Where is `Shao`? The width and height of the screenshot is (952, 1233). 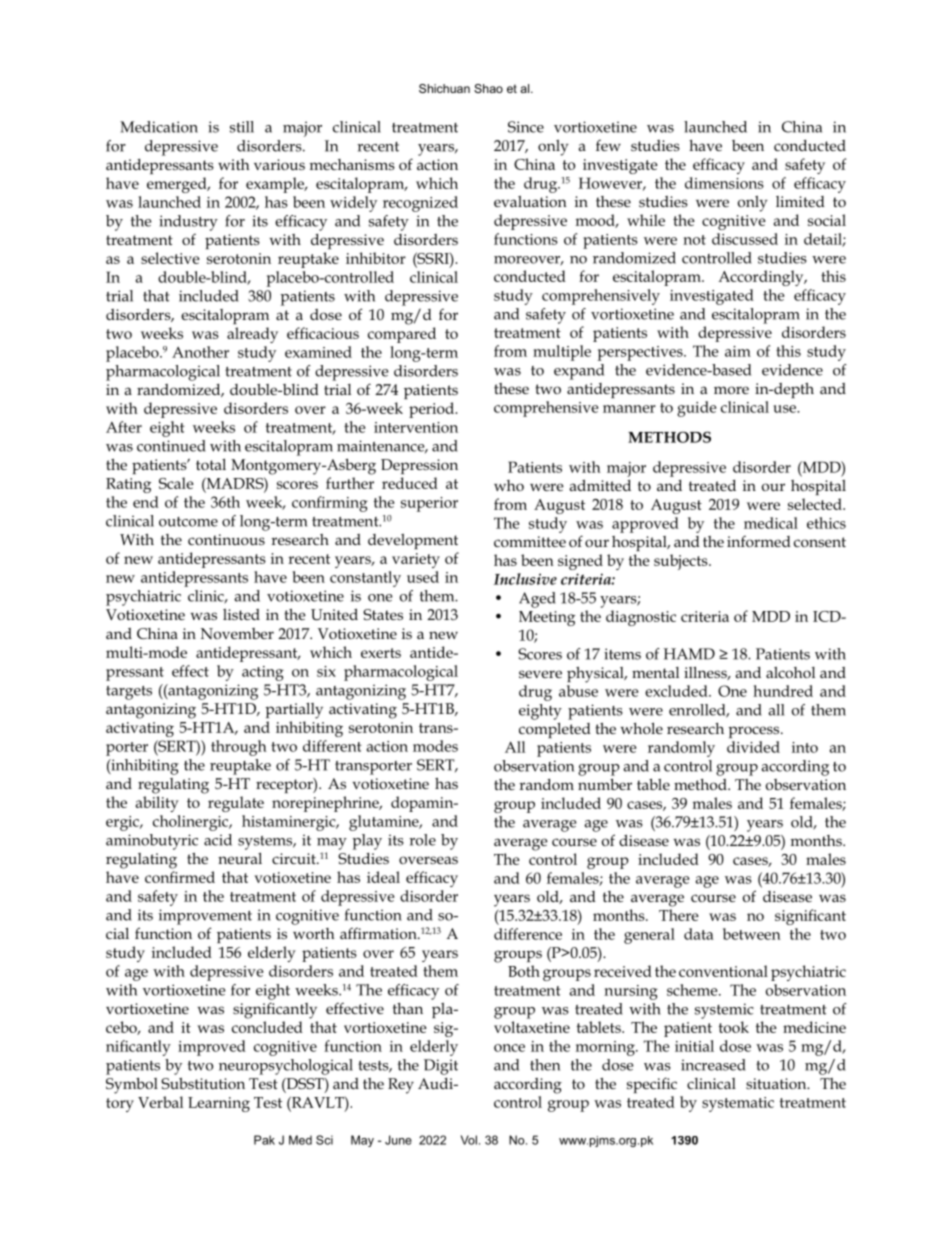
Shao is located at coordinates (488, 88).
